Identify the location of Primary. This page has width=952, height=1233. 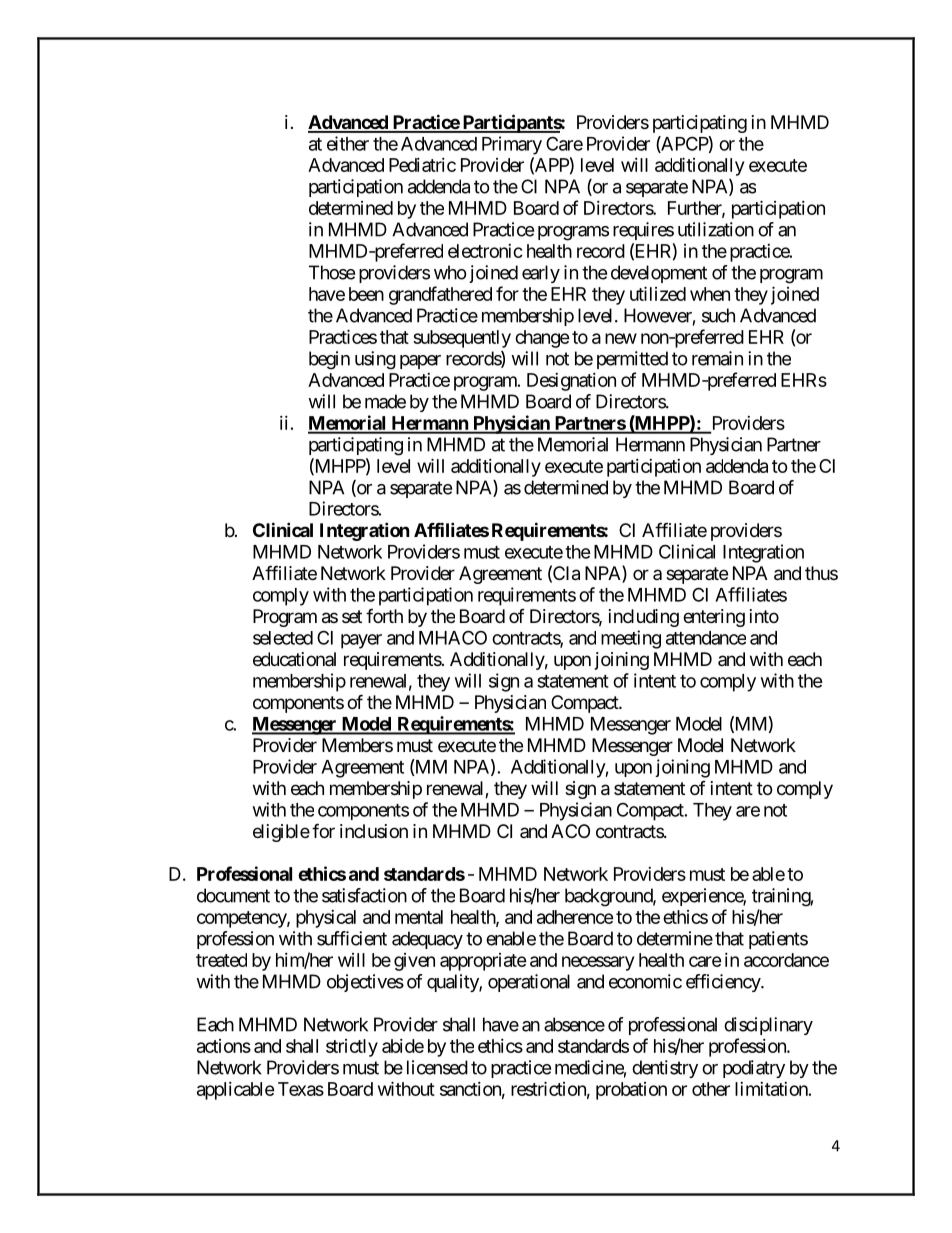
(512, 145).
